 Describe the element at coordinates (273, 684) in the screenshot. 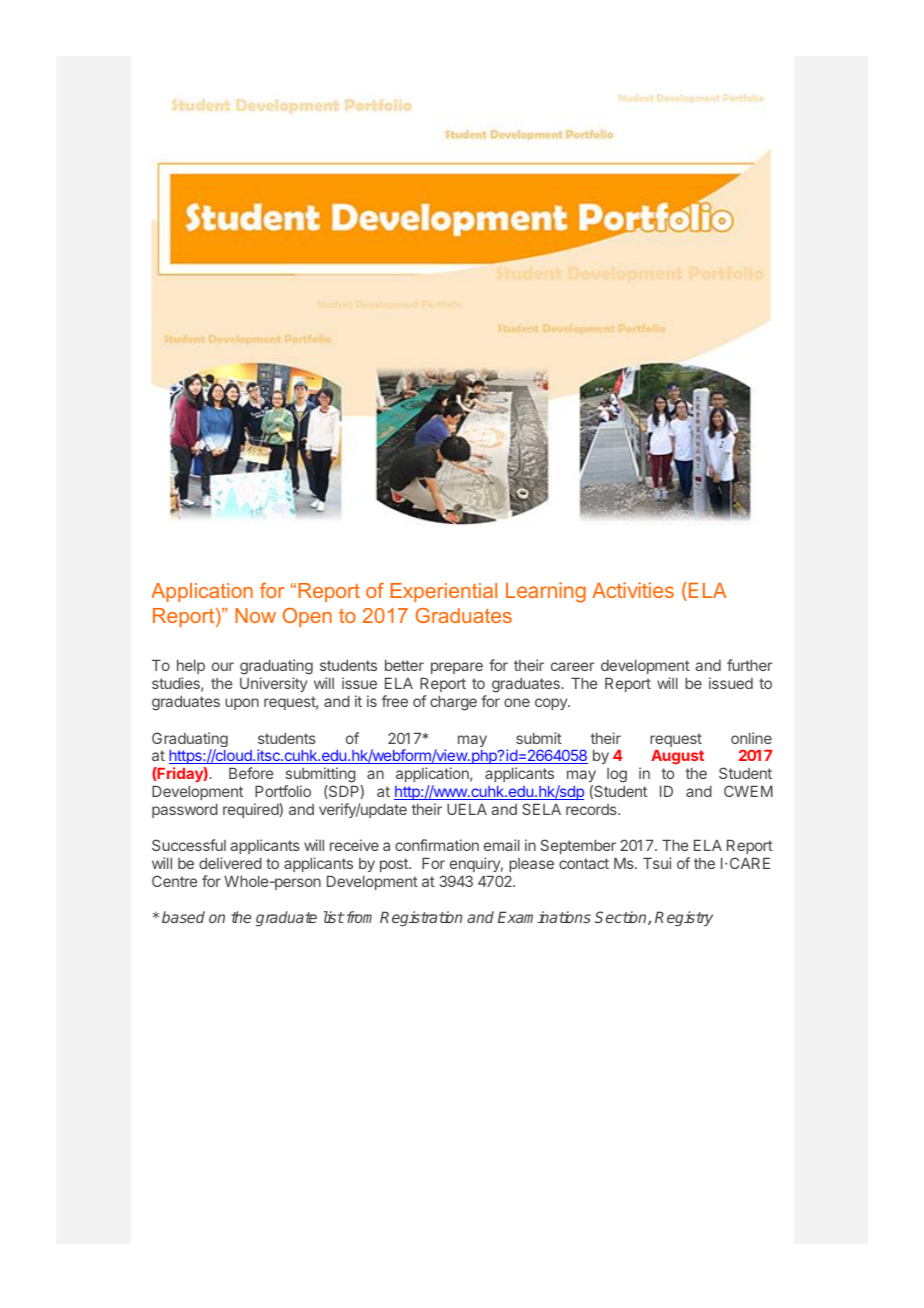

I see `University` at that location.
